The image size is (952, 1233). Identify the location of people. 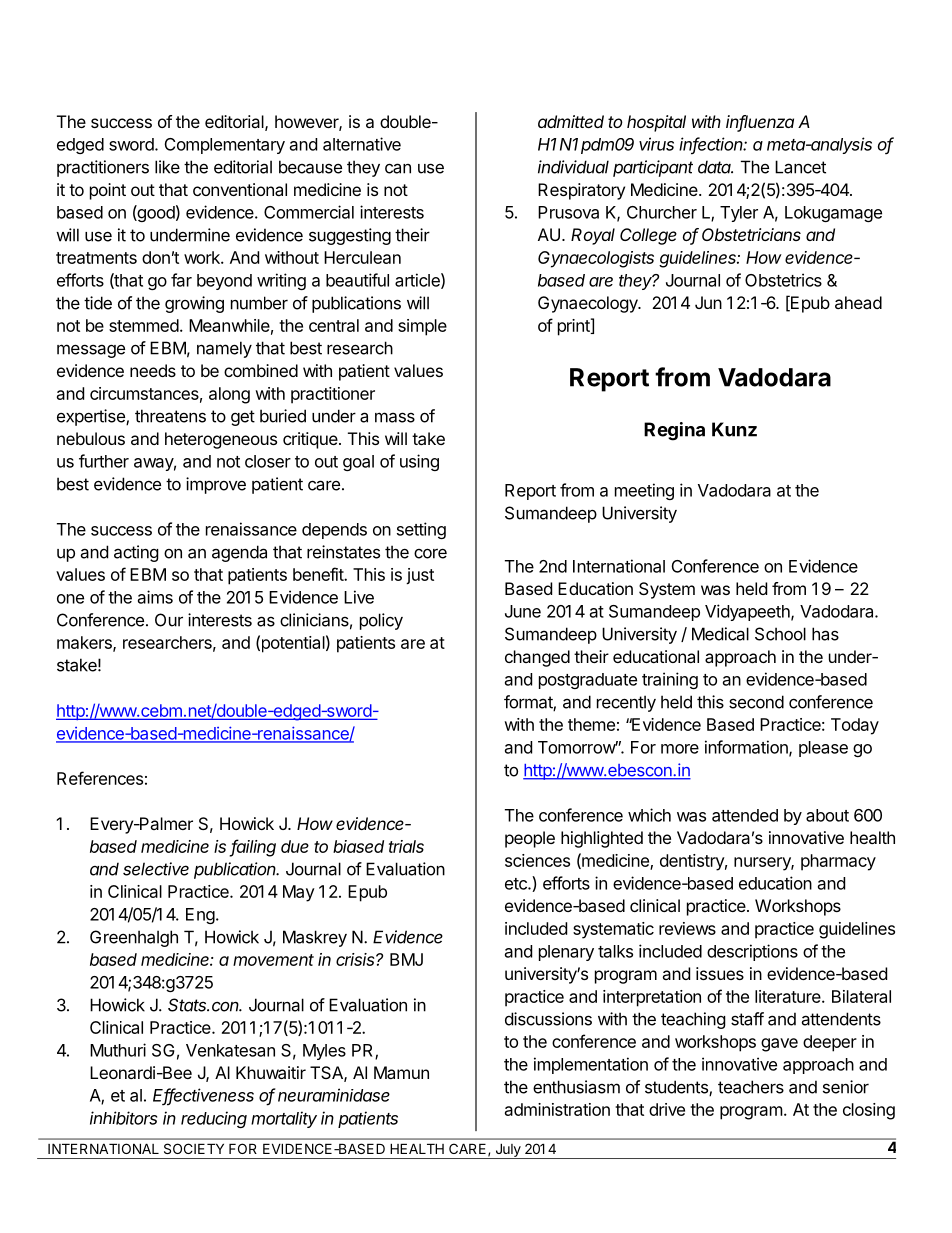
(530, 839).
